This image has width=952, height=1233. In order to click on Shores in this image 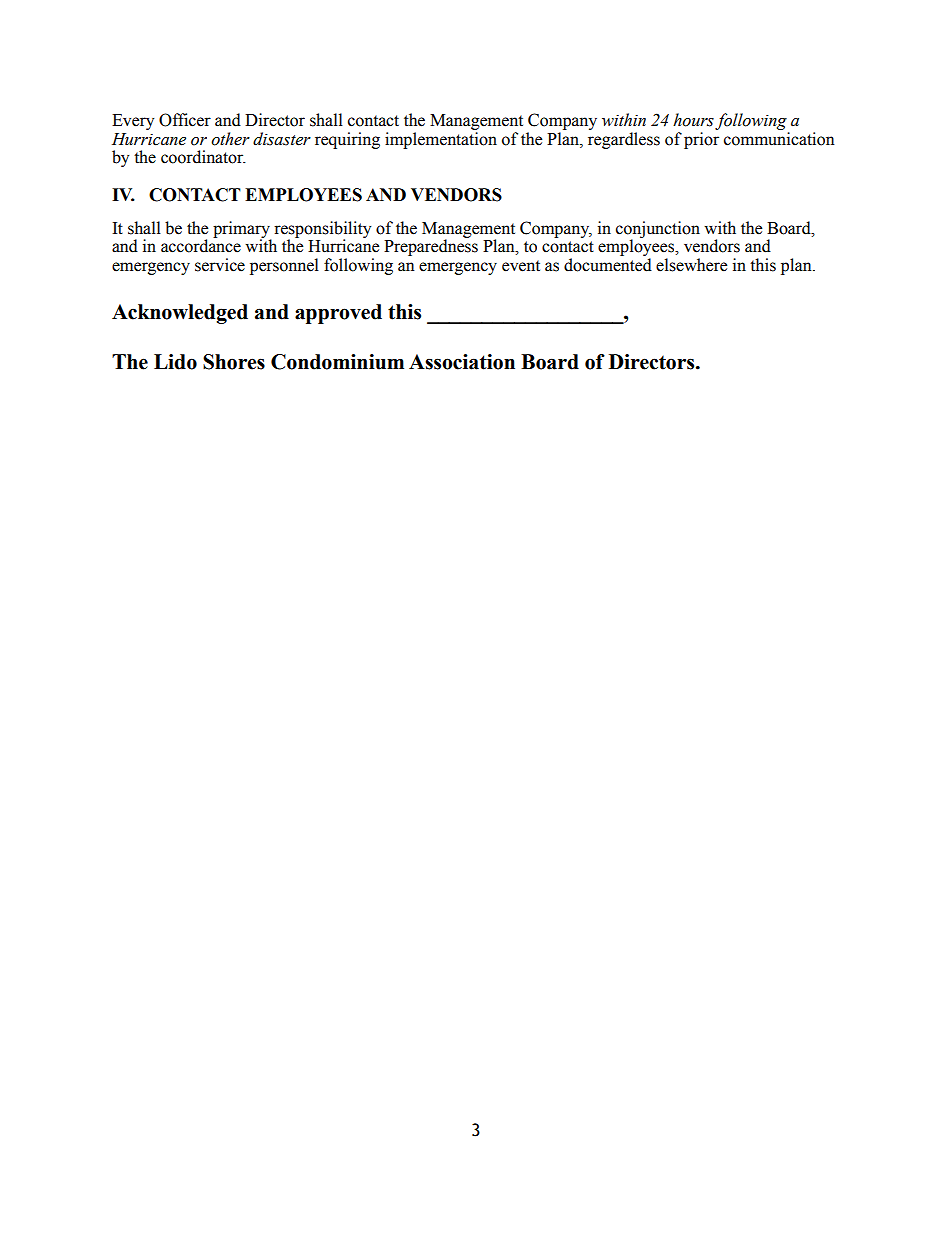, I will do `click(234, 362)`.
